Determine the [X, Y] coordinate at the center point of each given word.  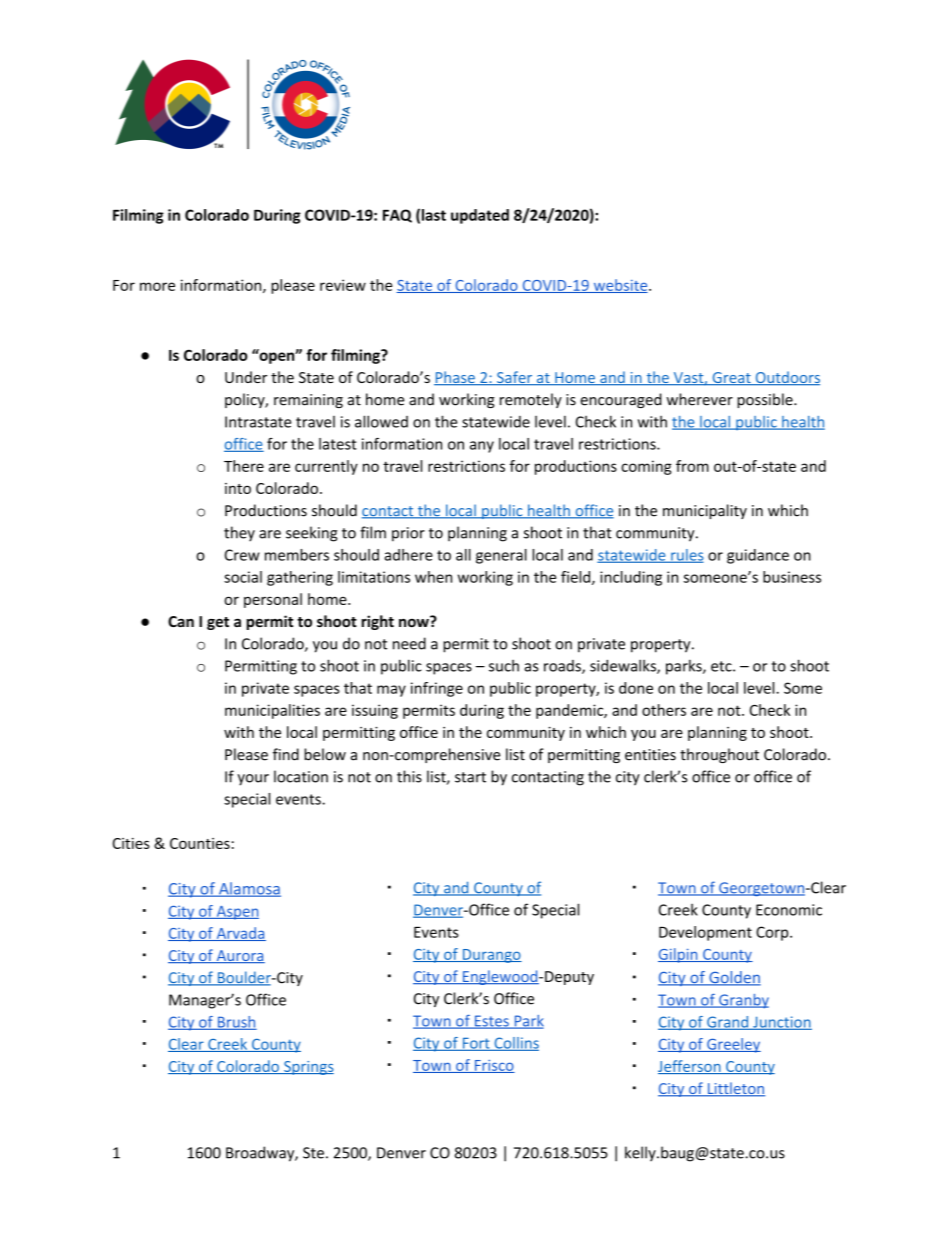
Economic [789, 910]
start [470, 777]
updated [480, 216]
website [620, 286]
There [244, 466]
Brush [236, 1023]
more [157, 286]
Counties [200, 843]
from [692, 466]
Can [181, 621]
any [482, 447]
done [636, 688]
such [504, 666]
